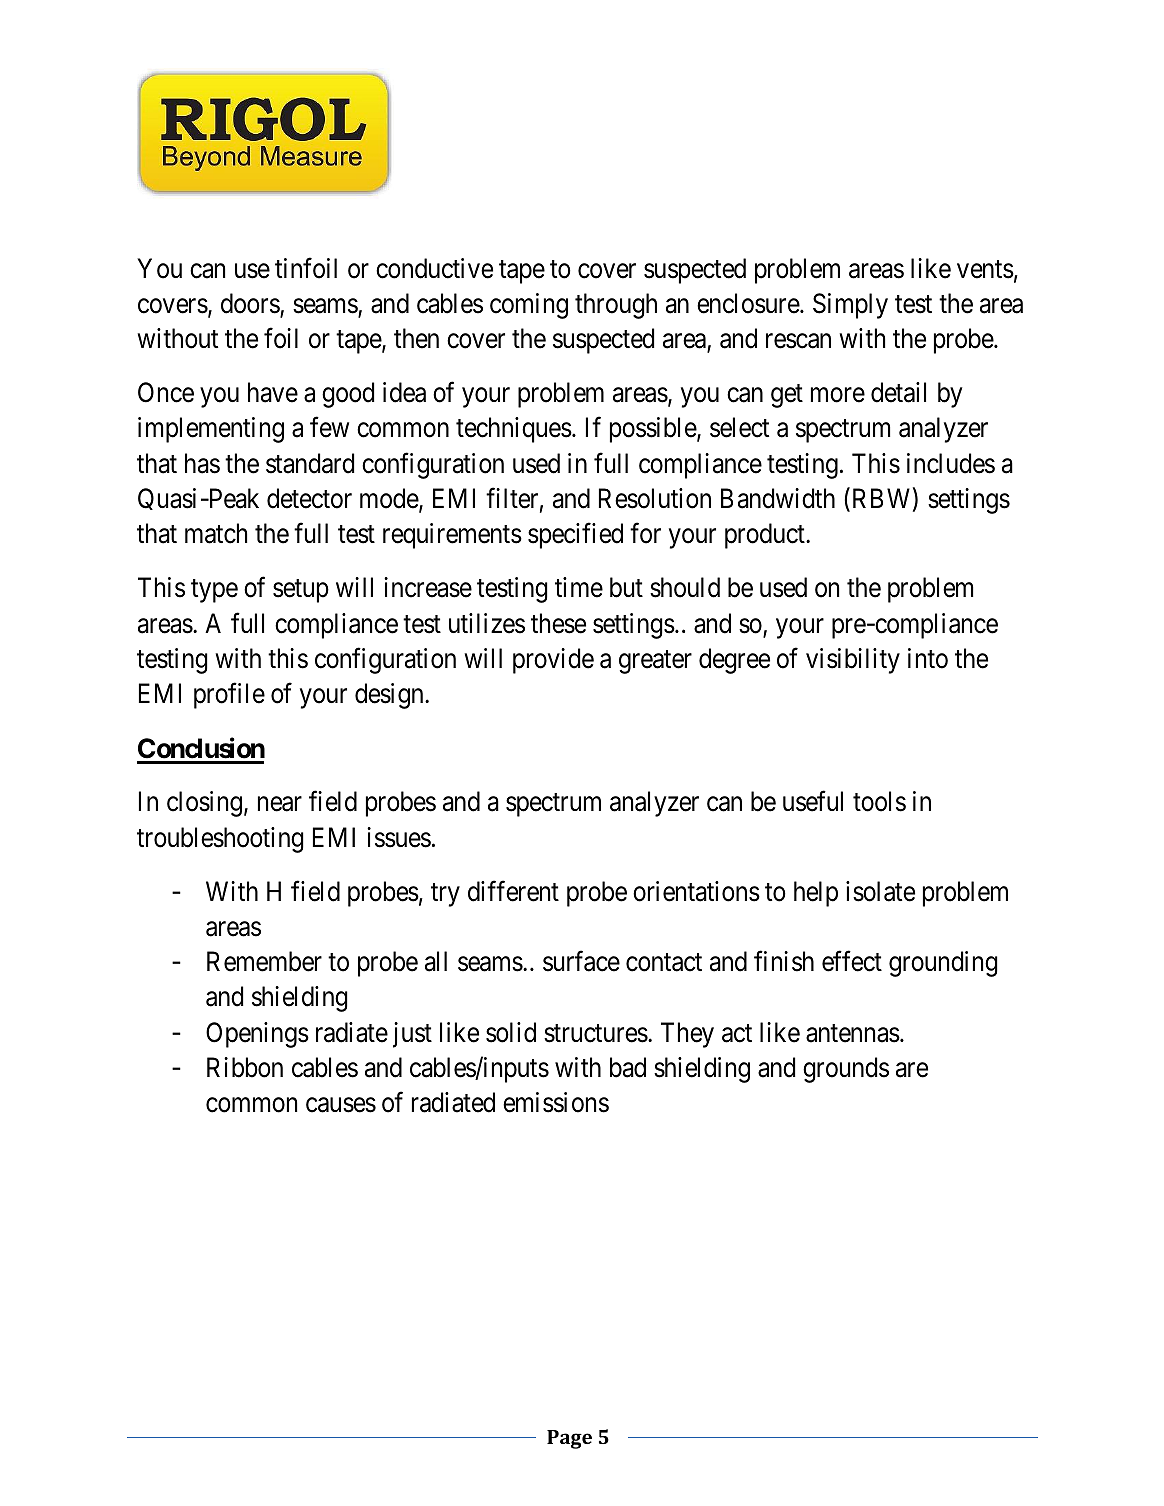 The image size is (1164, 1506). What do you see at coordinates (880, 891) in the screenshot?
I see `isolate` at bounding box center [880, 891].
